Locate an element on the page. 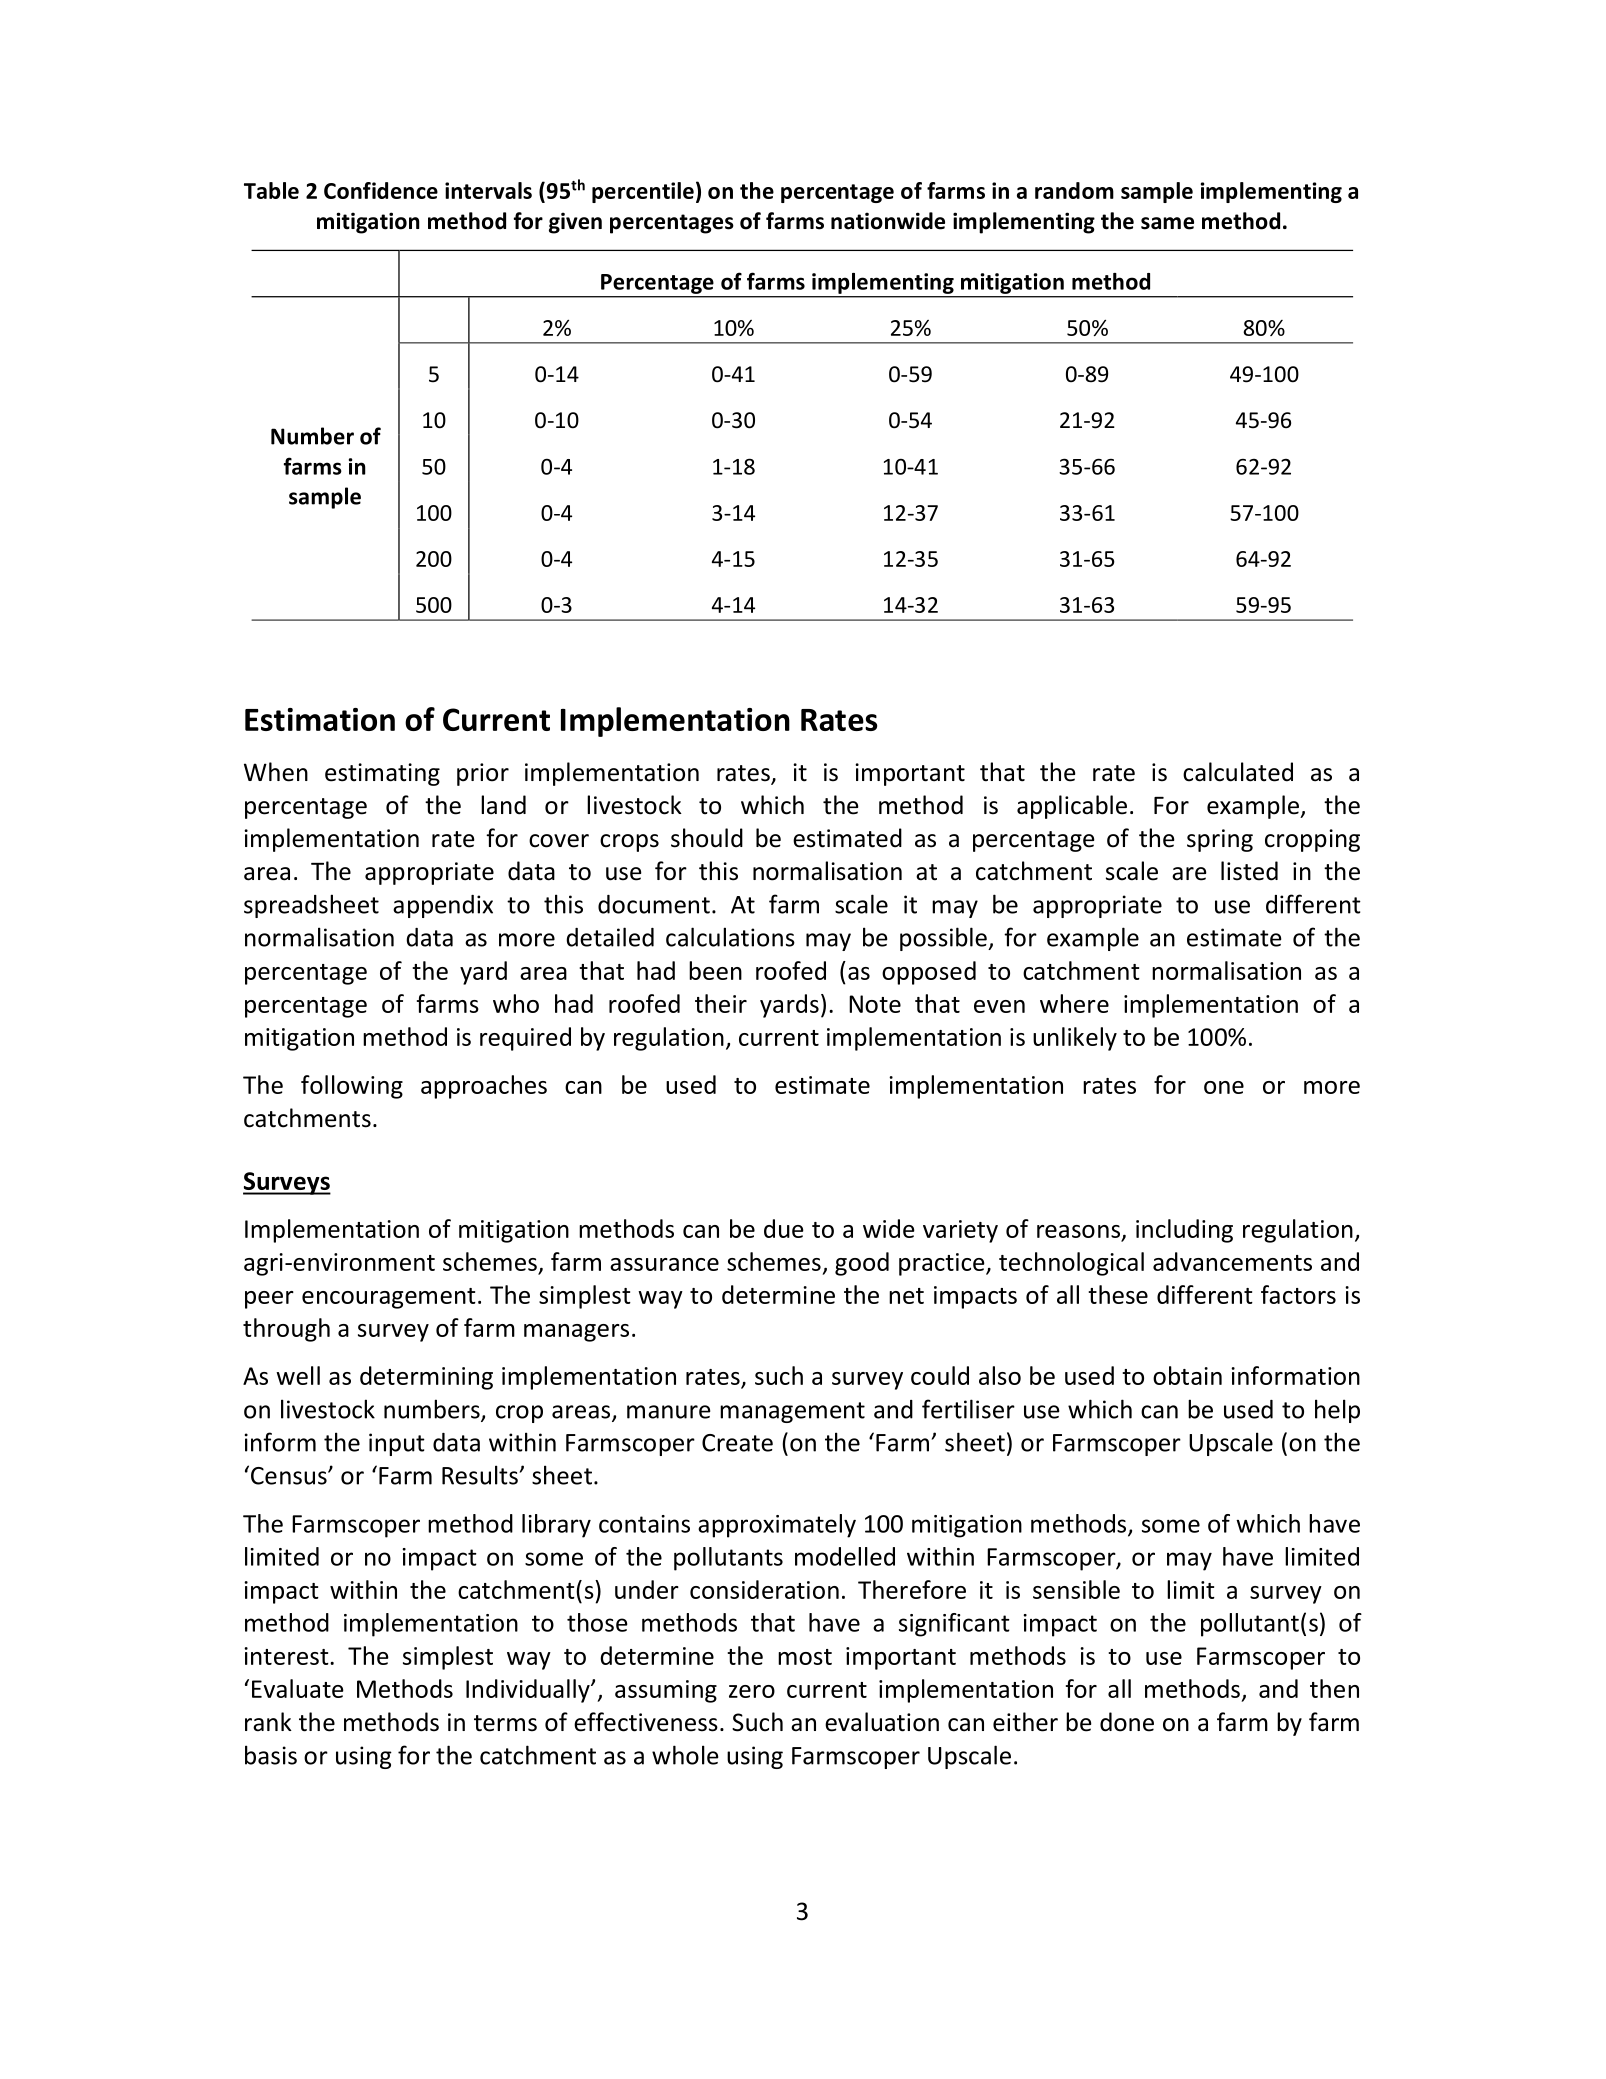 The height and width of the document is (2079, 1606). obtain is located at coordinates (1187, 1375).
